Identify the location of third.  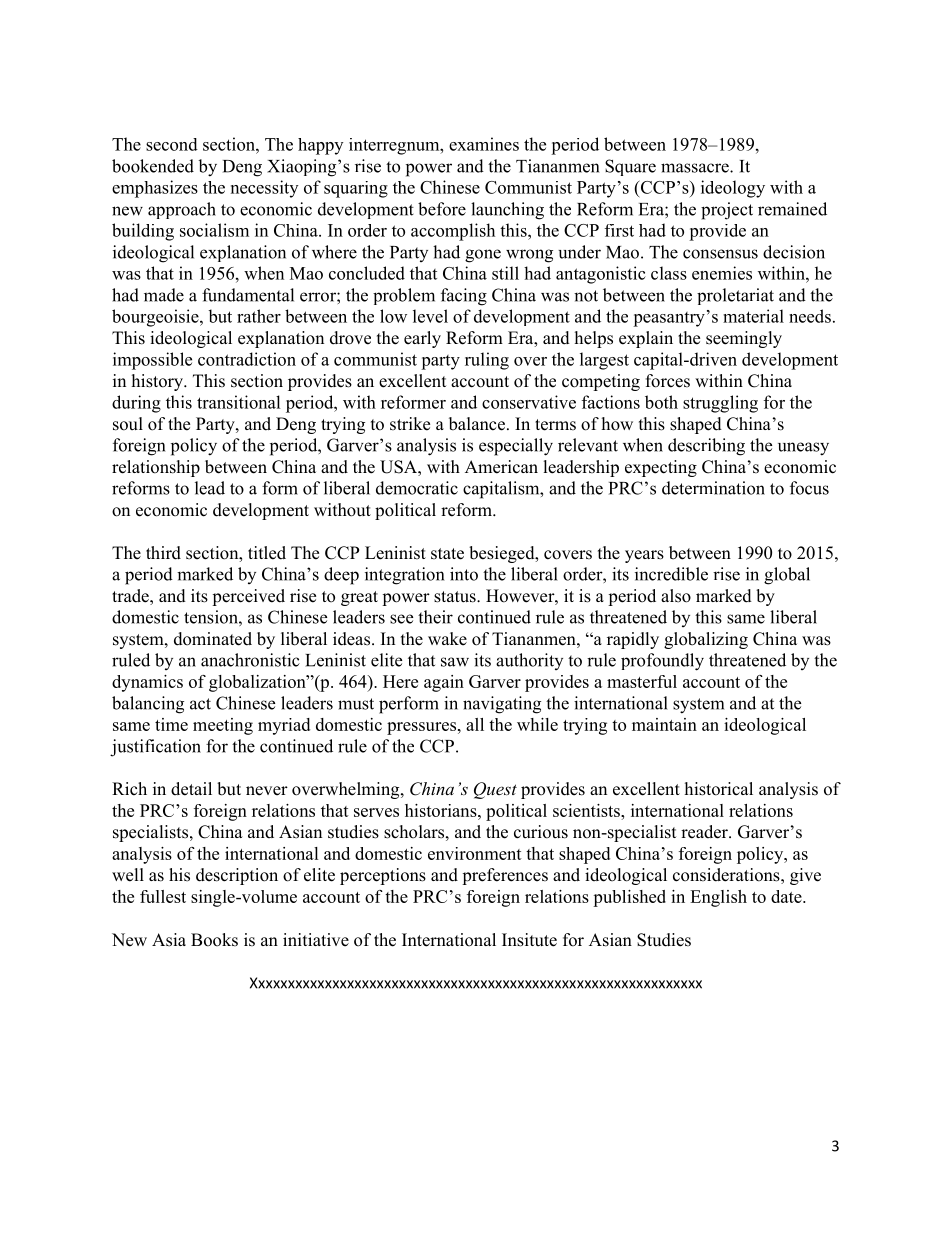
(163, 553).
